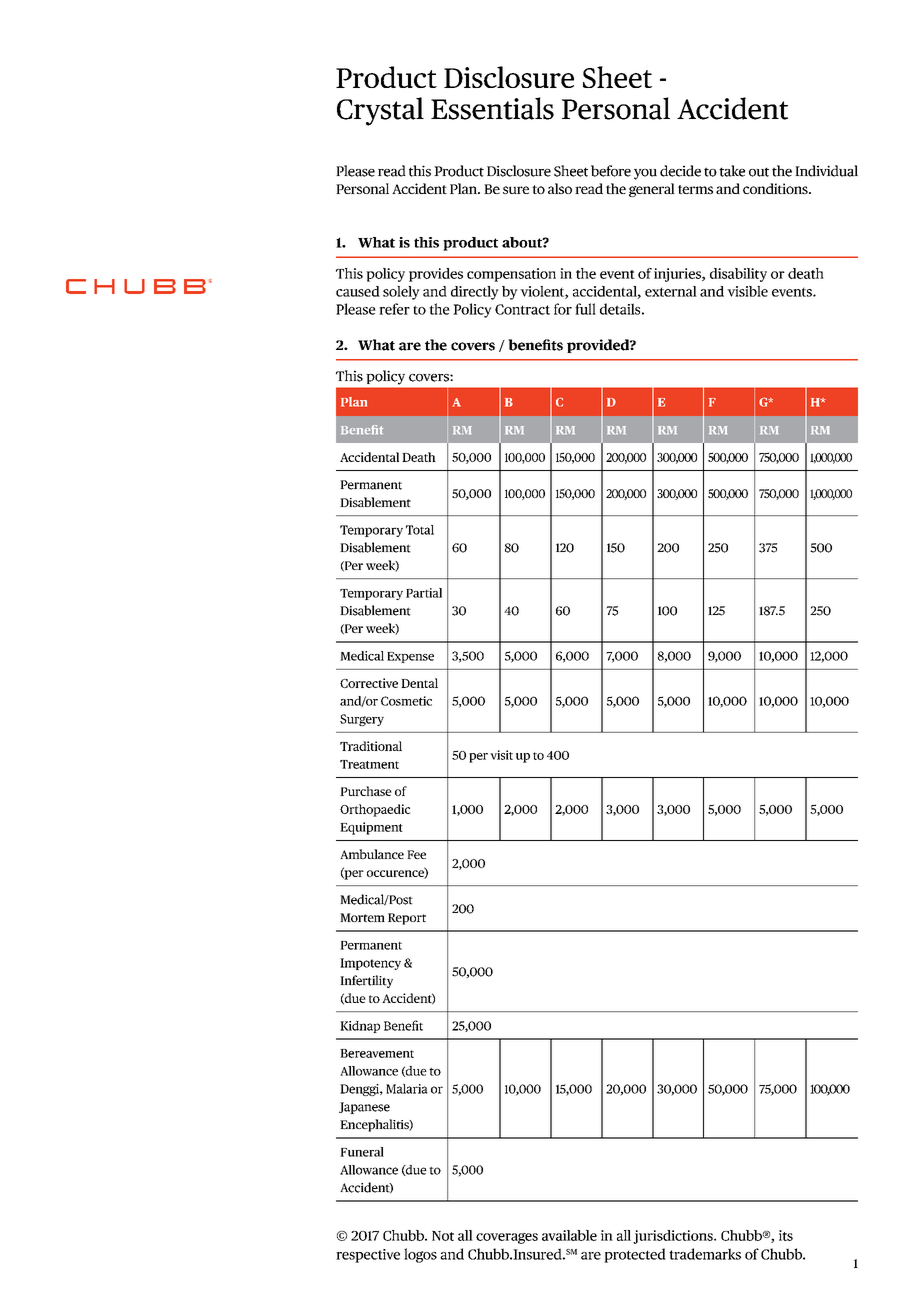  I want to click on Fee, so click(416, 854).
